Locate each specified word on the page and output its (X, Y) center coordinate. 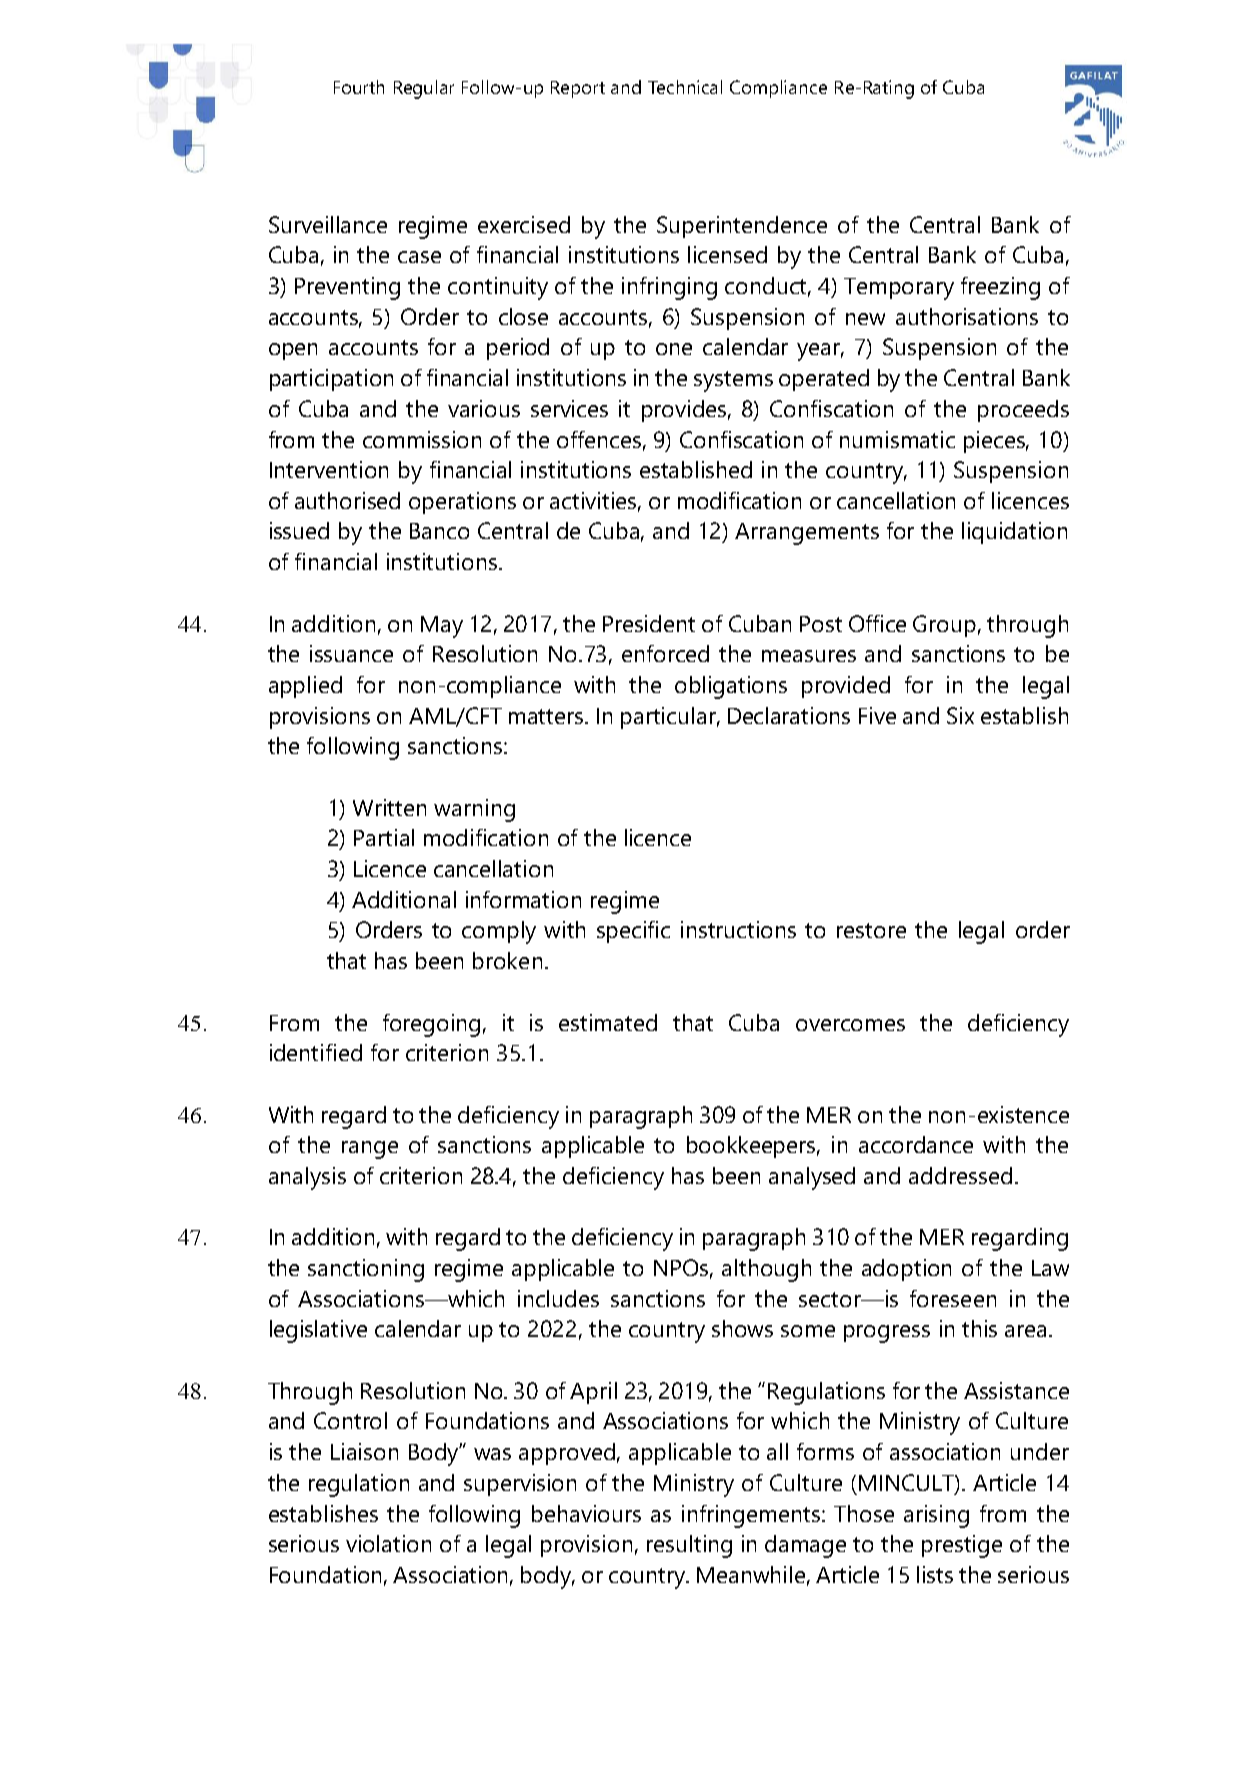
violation (388, 1543)
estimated (608, 1022)
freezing (1000, 288)
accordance (916, 1144)
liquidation (1014, 533)
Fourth (359, 87)
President (649, 623)
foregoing (431, 1025)
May (442, 627)
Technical (685, 87)
